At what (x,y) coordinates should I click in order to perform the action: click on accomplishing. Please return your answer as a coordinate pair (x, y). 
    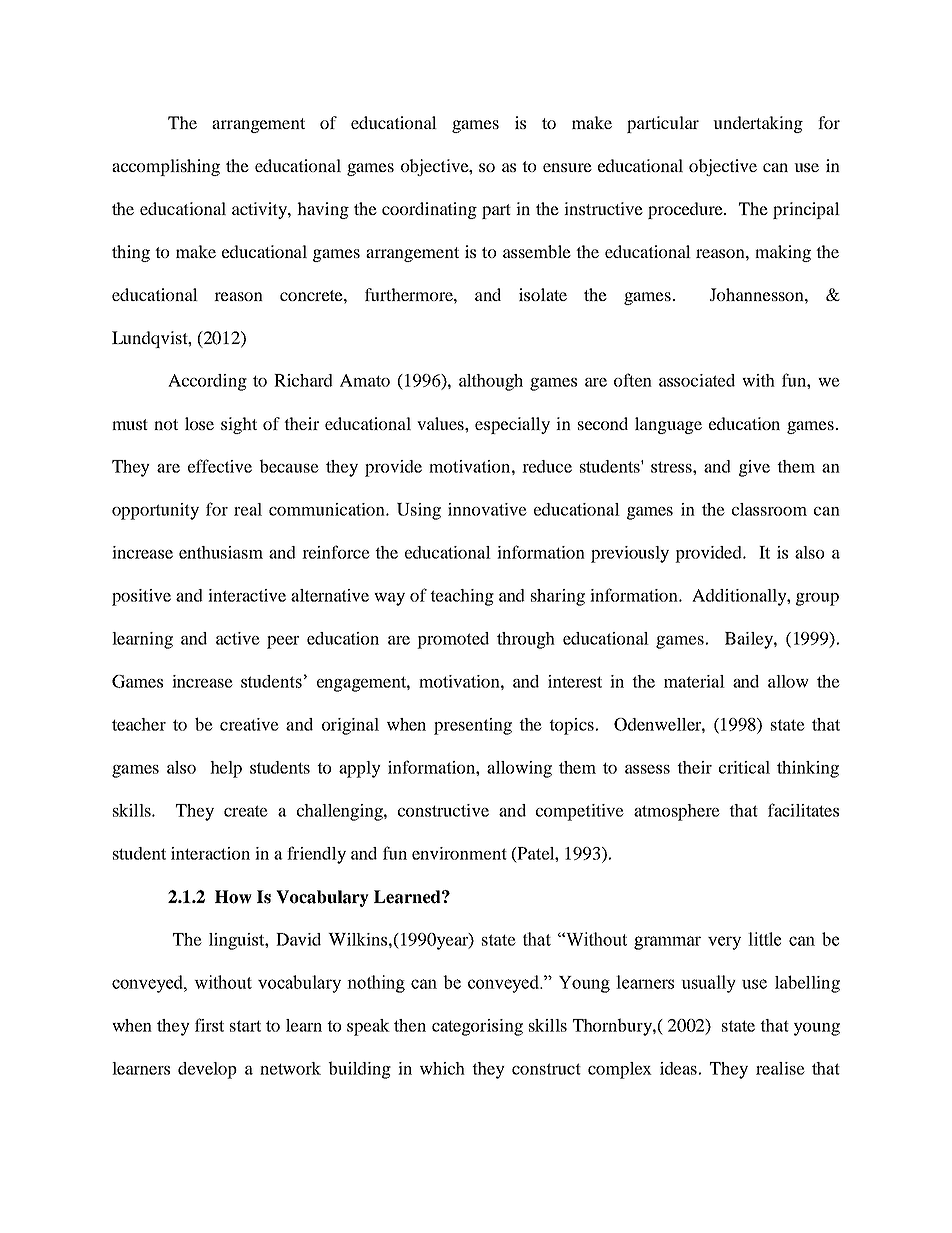
    Looking at the image, I should click on (166, 167).
